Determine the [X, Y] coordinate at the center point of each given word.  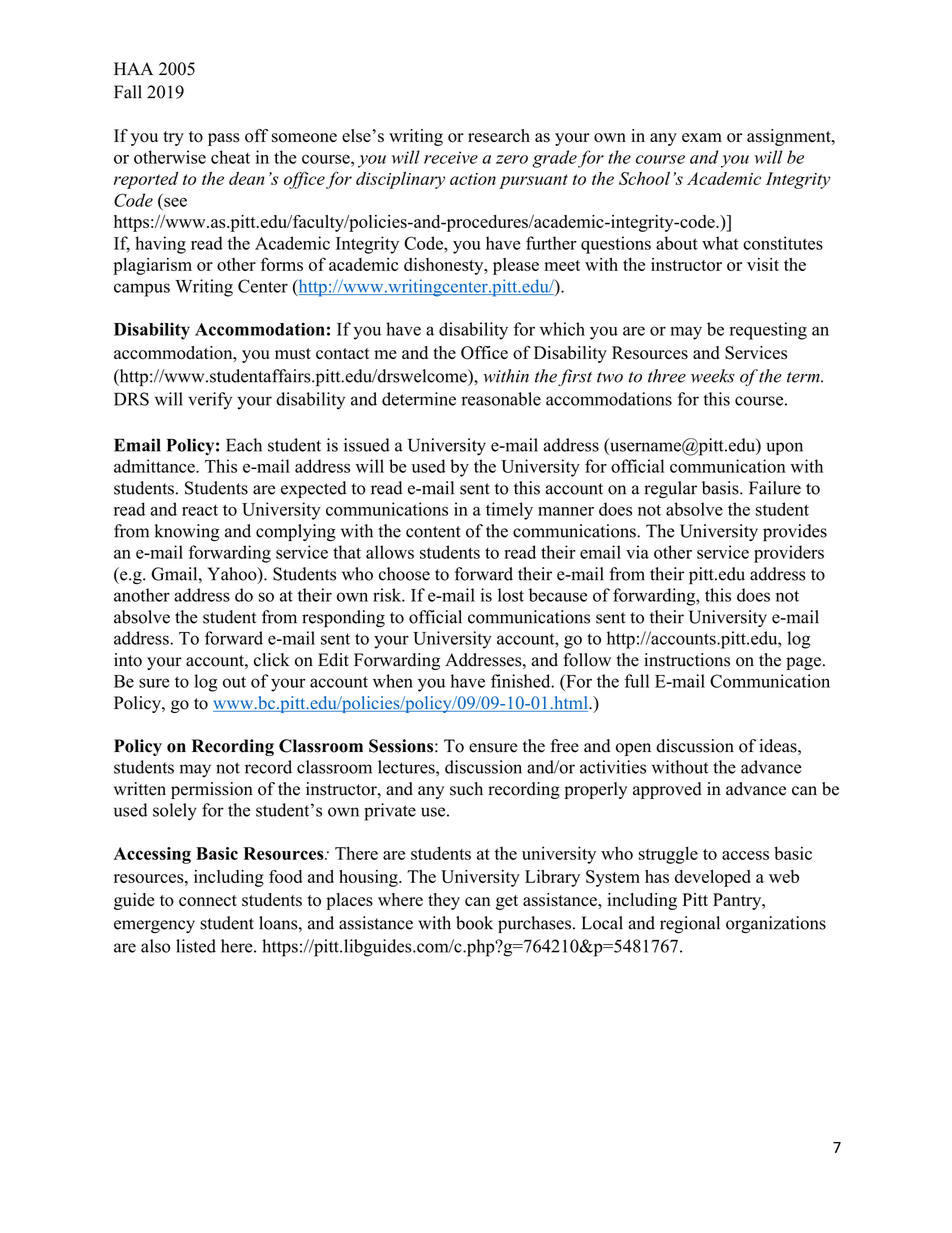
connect [208, 901]
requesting [768, 331]
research [499, 136]
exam [702, 137]
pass [224, 139]
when [393, 681]
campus [142, 290]
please [516, 266]
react [200, 510]
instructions [687, 660]
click [272, 660]
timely [509, 511]
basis [721, 488]
